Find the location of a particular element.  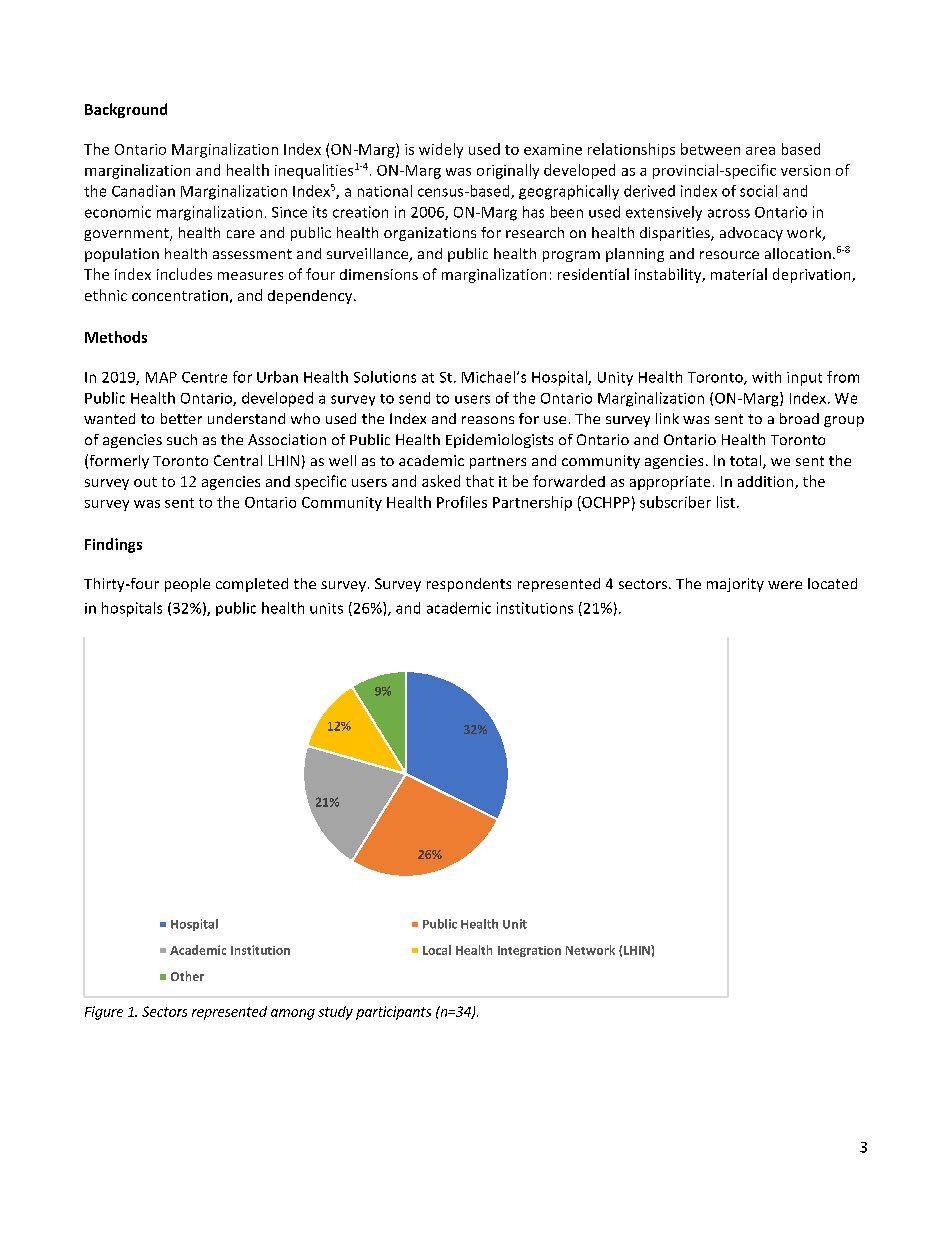

widely is located at coordinates (441, 150).
